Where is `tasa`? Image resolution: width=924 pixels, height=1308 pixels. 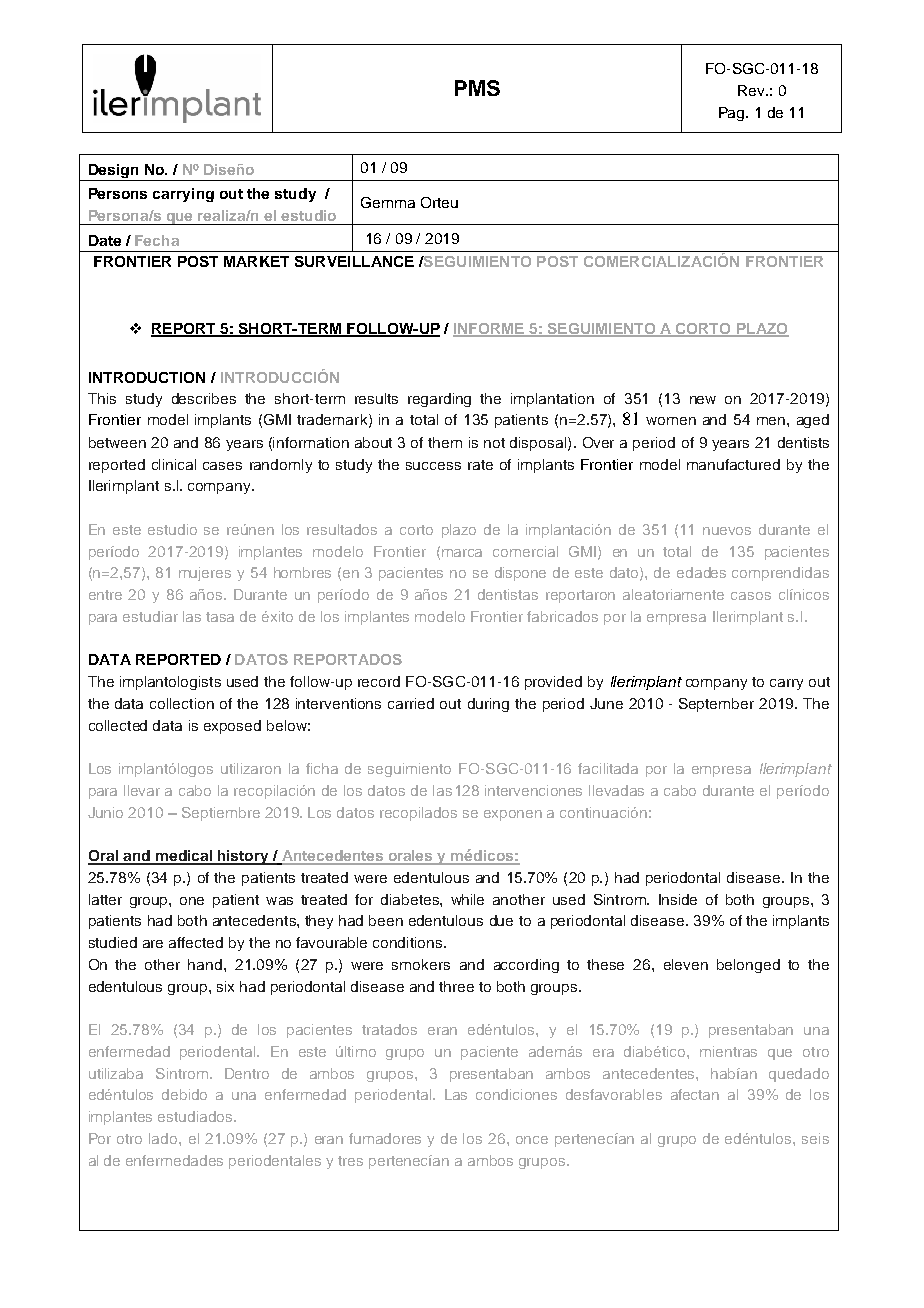
tasa is located at coordinates (220, 617).
